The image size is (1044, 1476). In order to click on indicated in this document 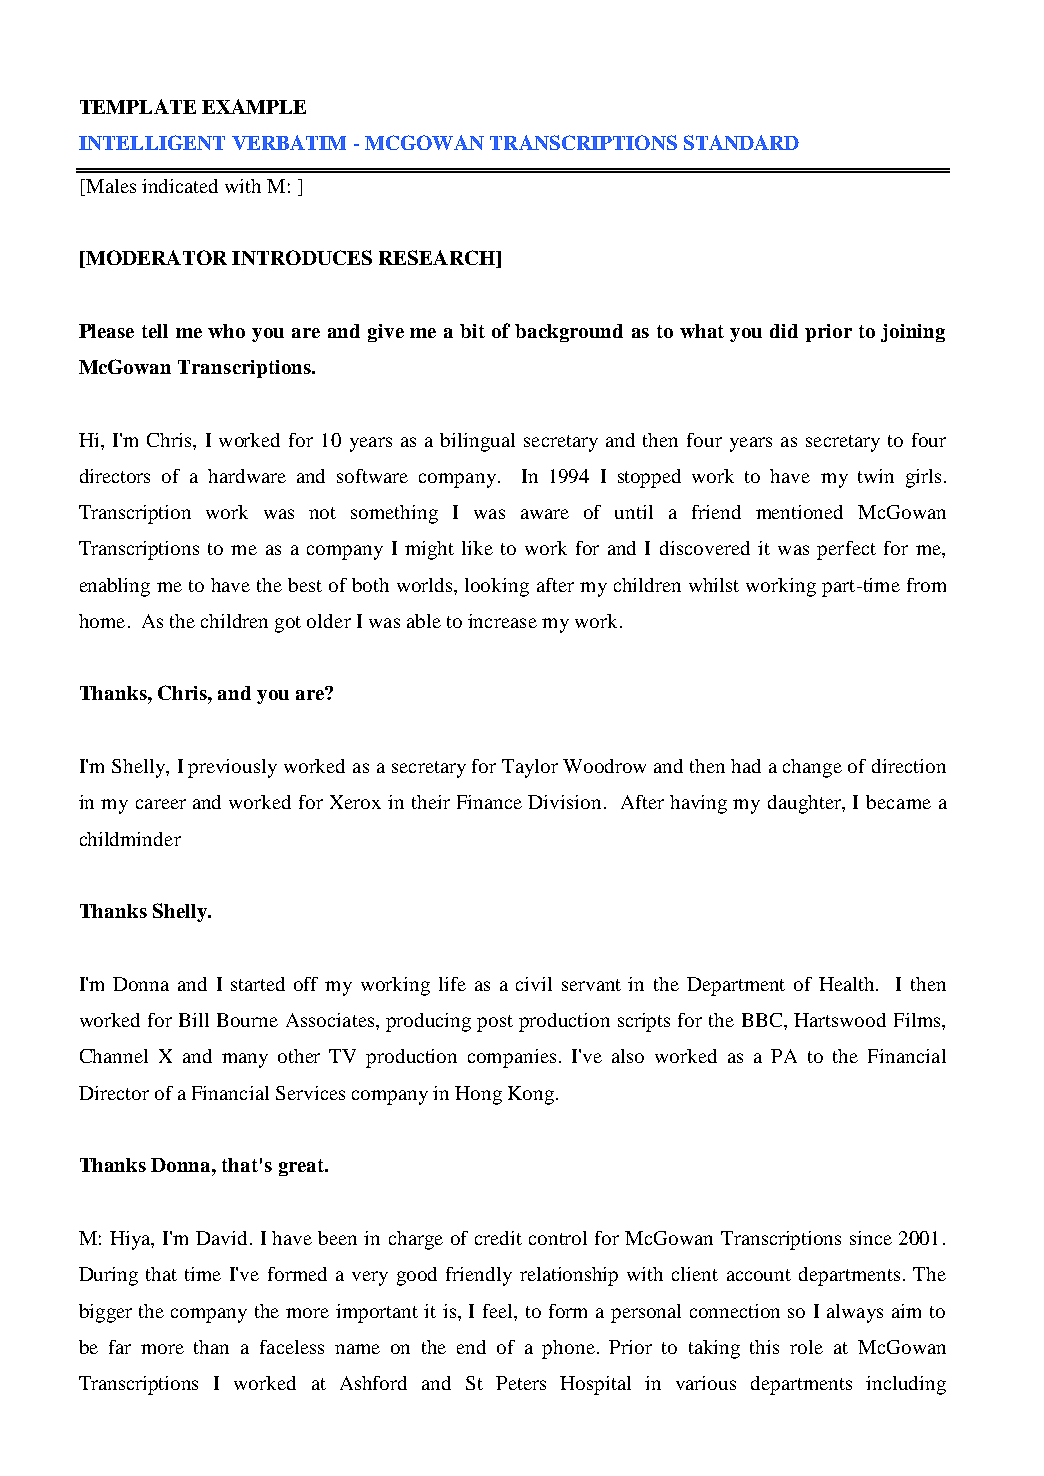, I will do `click(180, 186)`.
